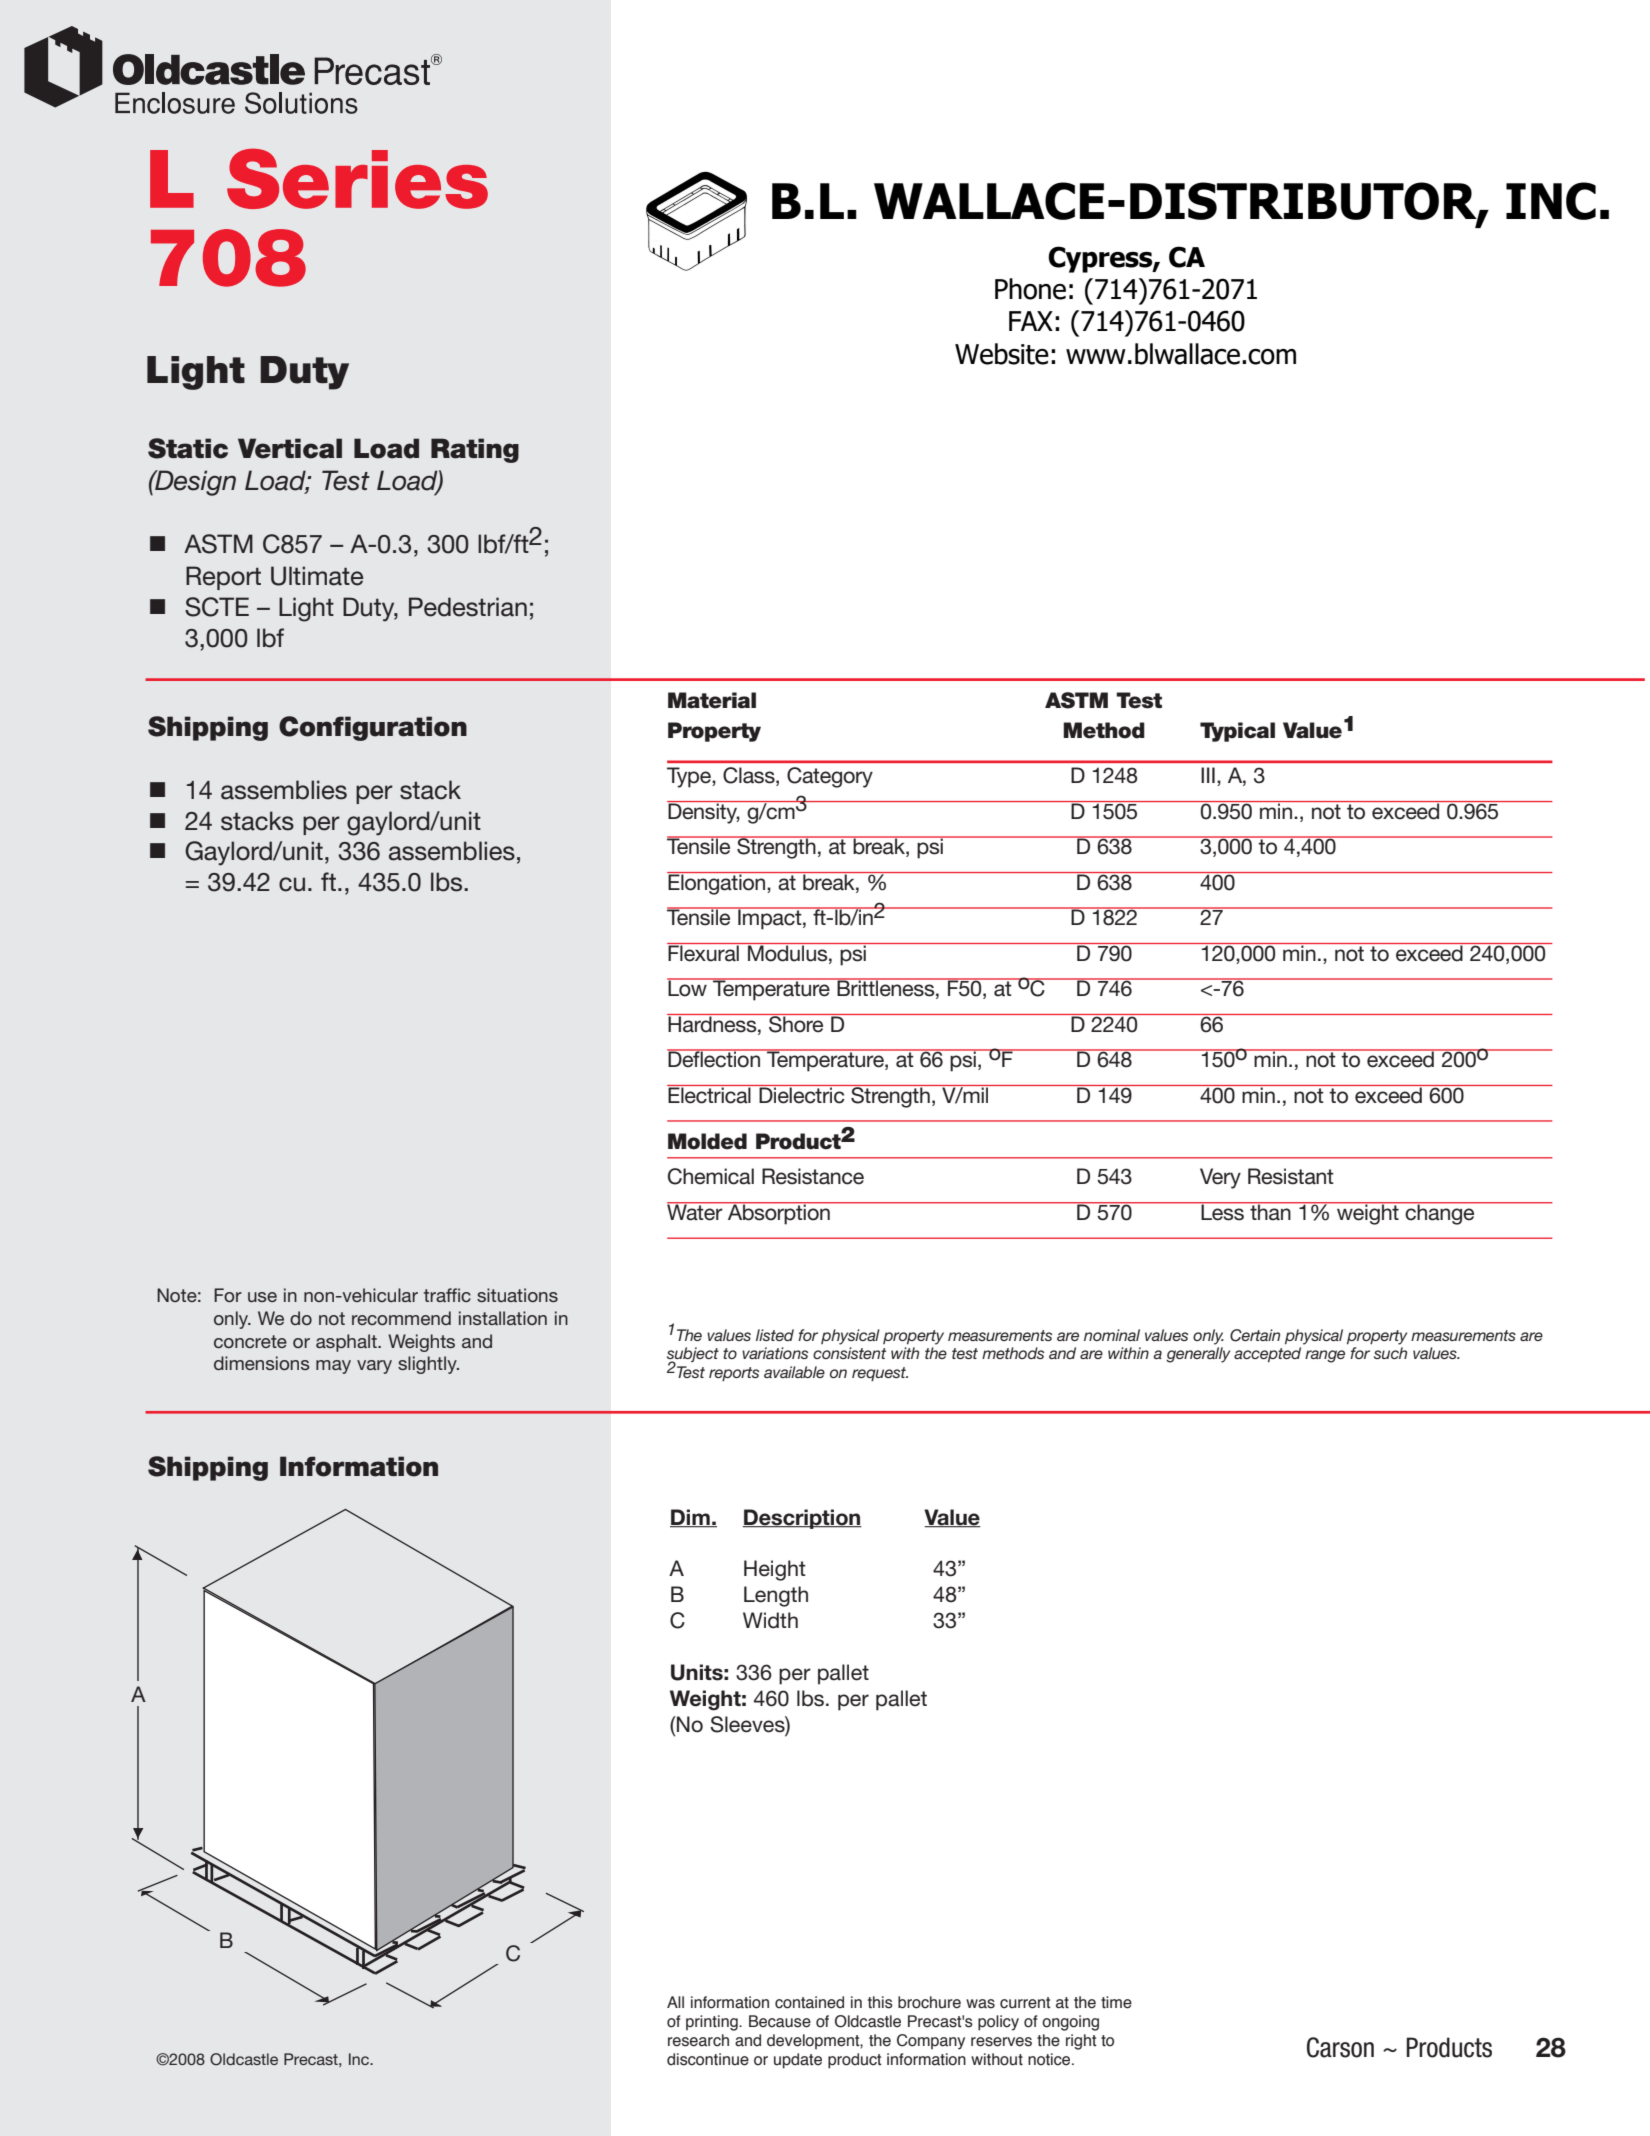 The width and height of the document is (1650, 2136). What do you see at coordinates (1208, 775) in the document?
I see `III` at bounding box center [1208, 775].
